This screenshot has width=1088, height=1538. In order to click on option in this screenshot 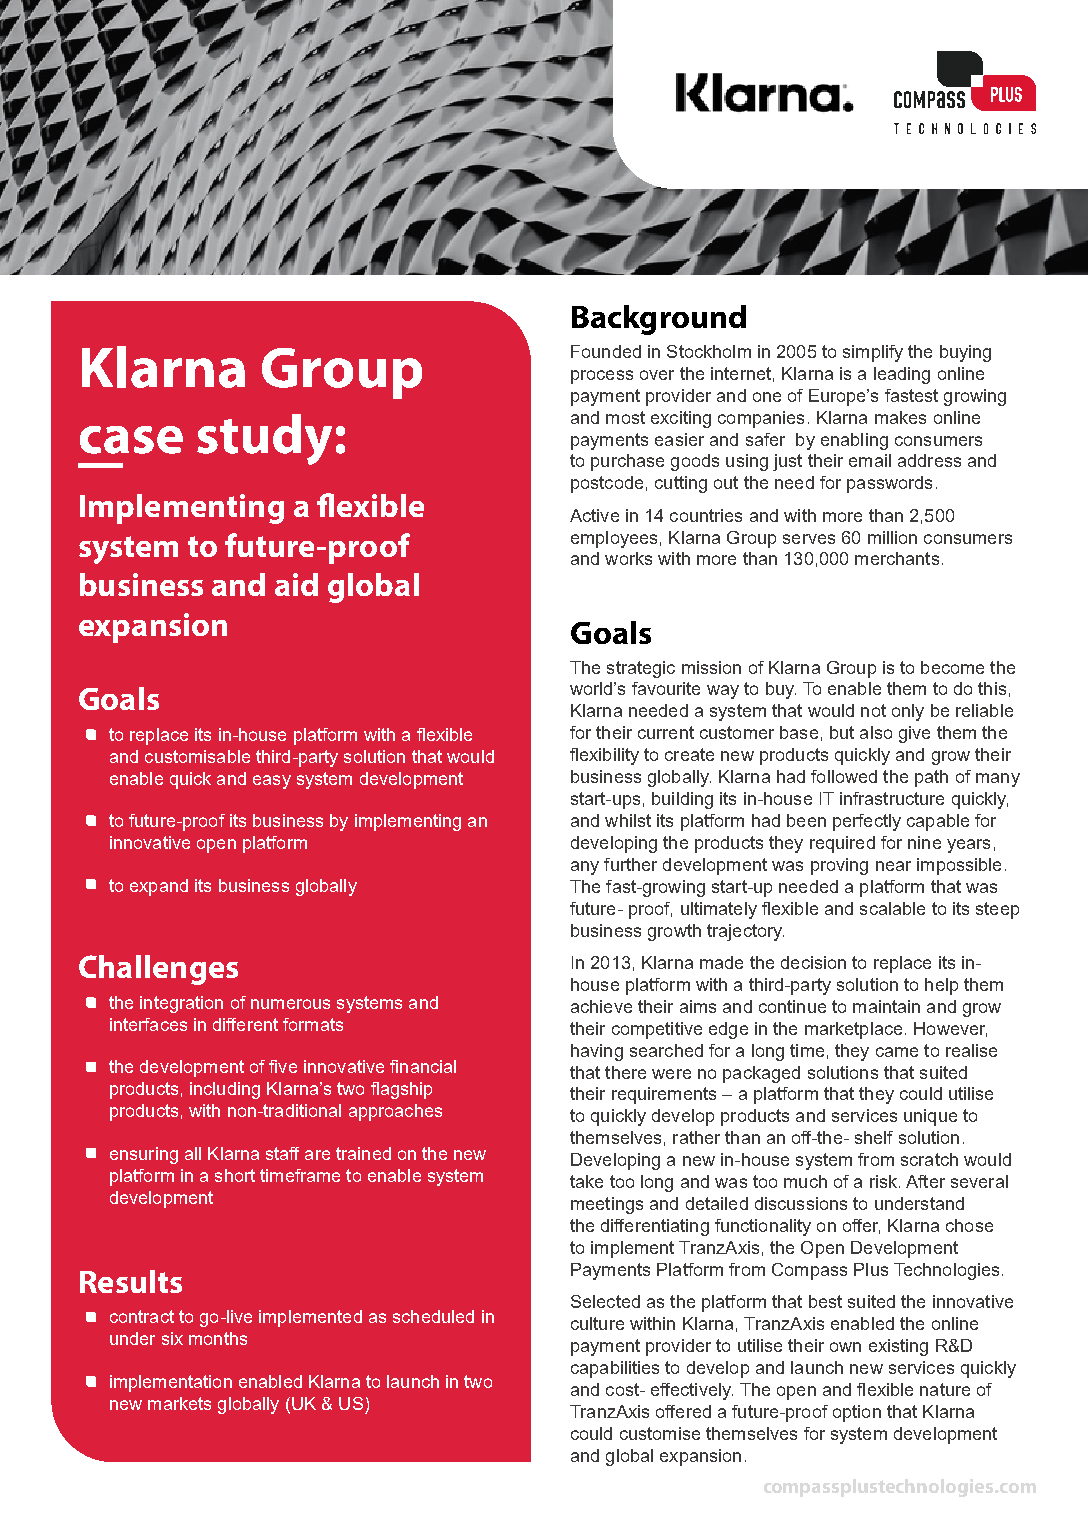, I will do `click(857, 1413)`.
